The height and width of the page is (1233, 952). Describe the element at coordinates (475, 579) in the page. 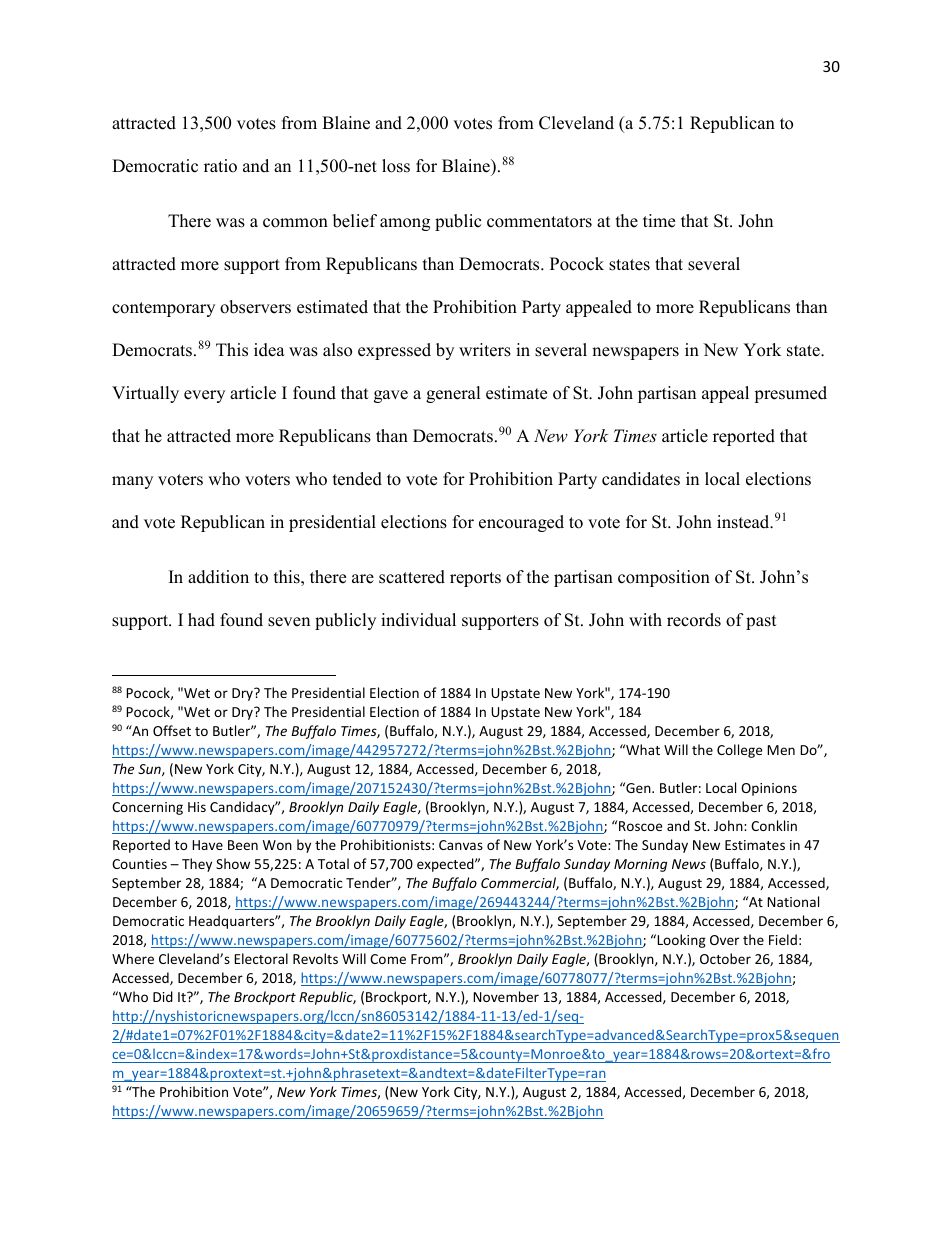

I see `reports` at that location.
